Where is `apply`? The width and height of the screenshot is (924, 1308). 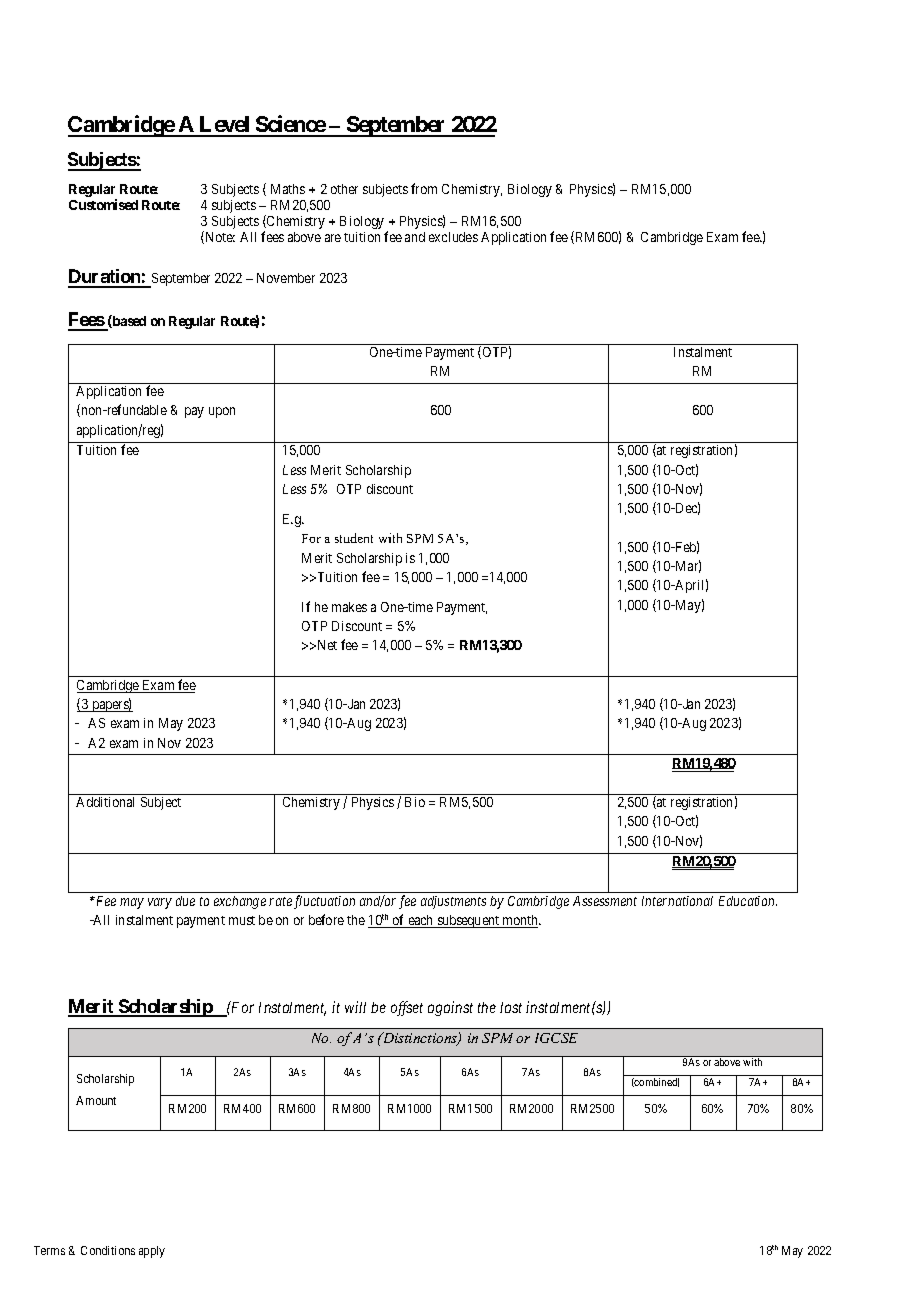
apply is located at coordinates (152, 1252).
